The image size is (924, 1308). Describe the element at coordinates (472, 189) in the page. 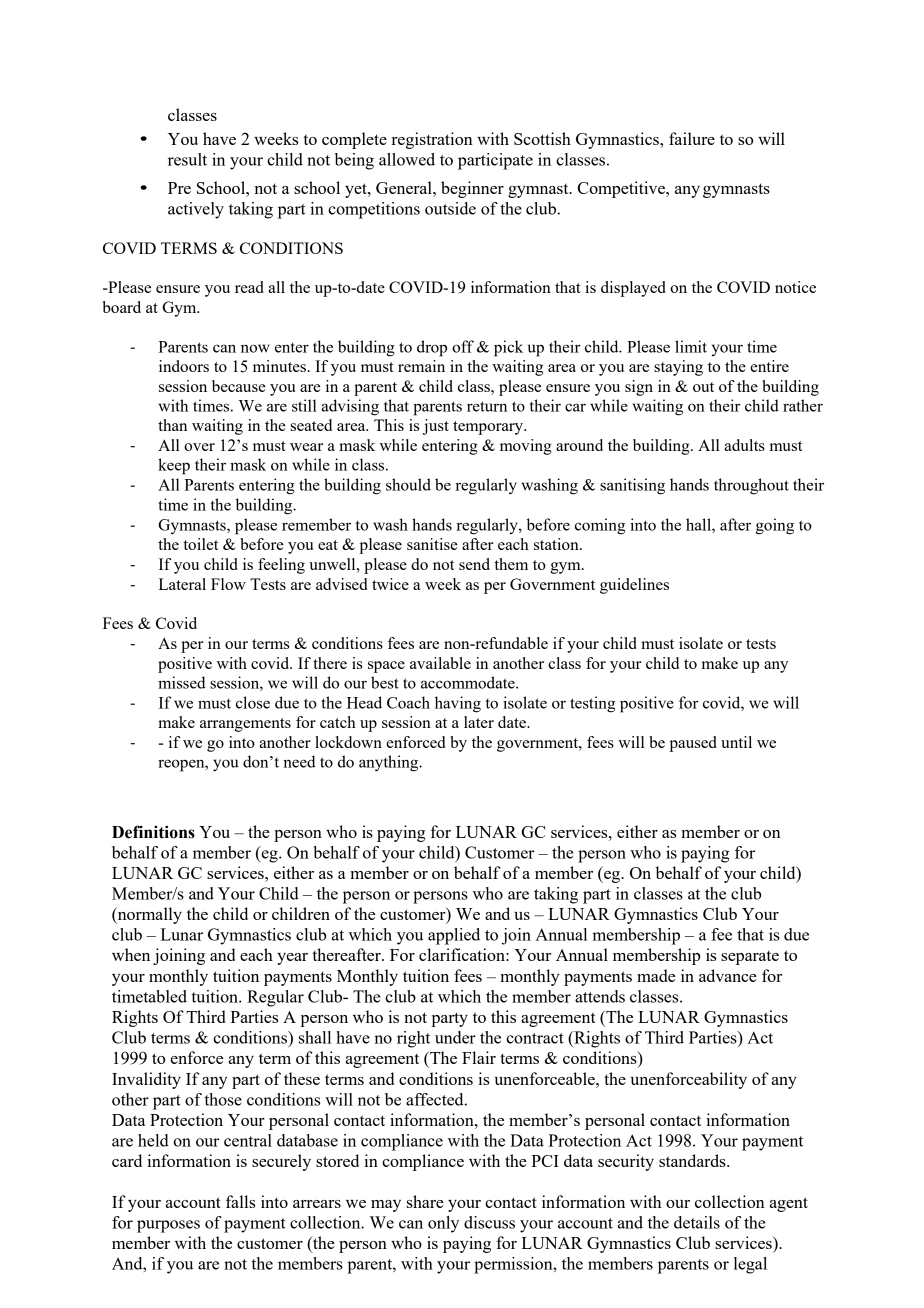

I see `beginner` at that location.
